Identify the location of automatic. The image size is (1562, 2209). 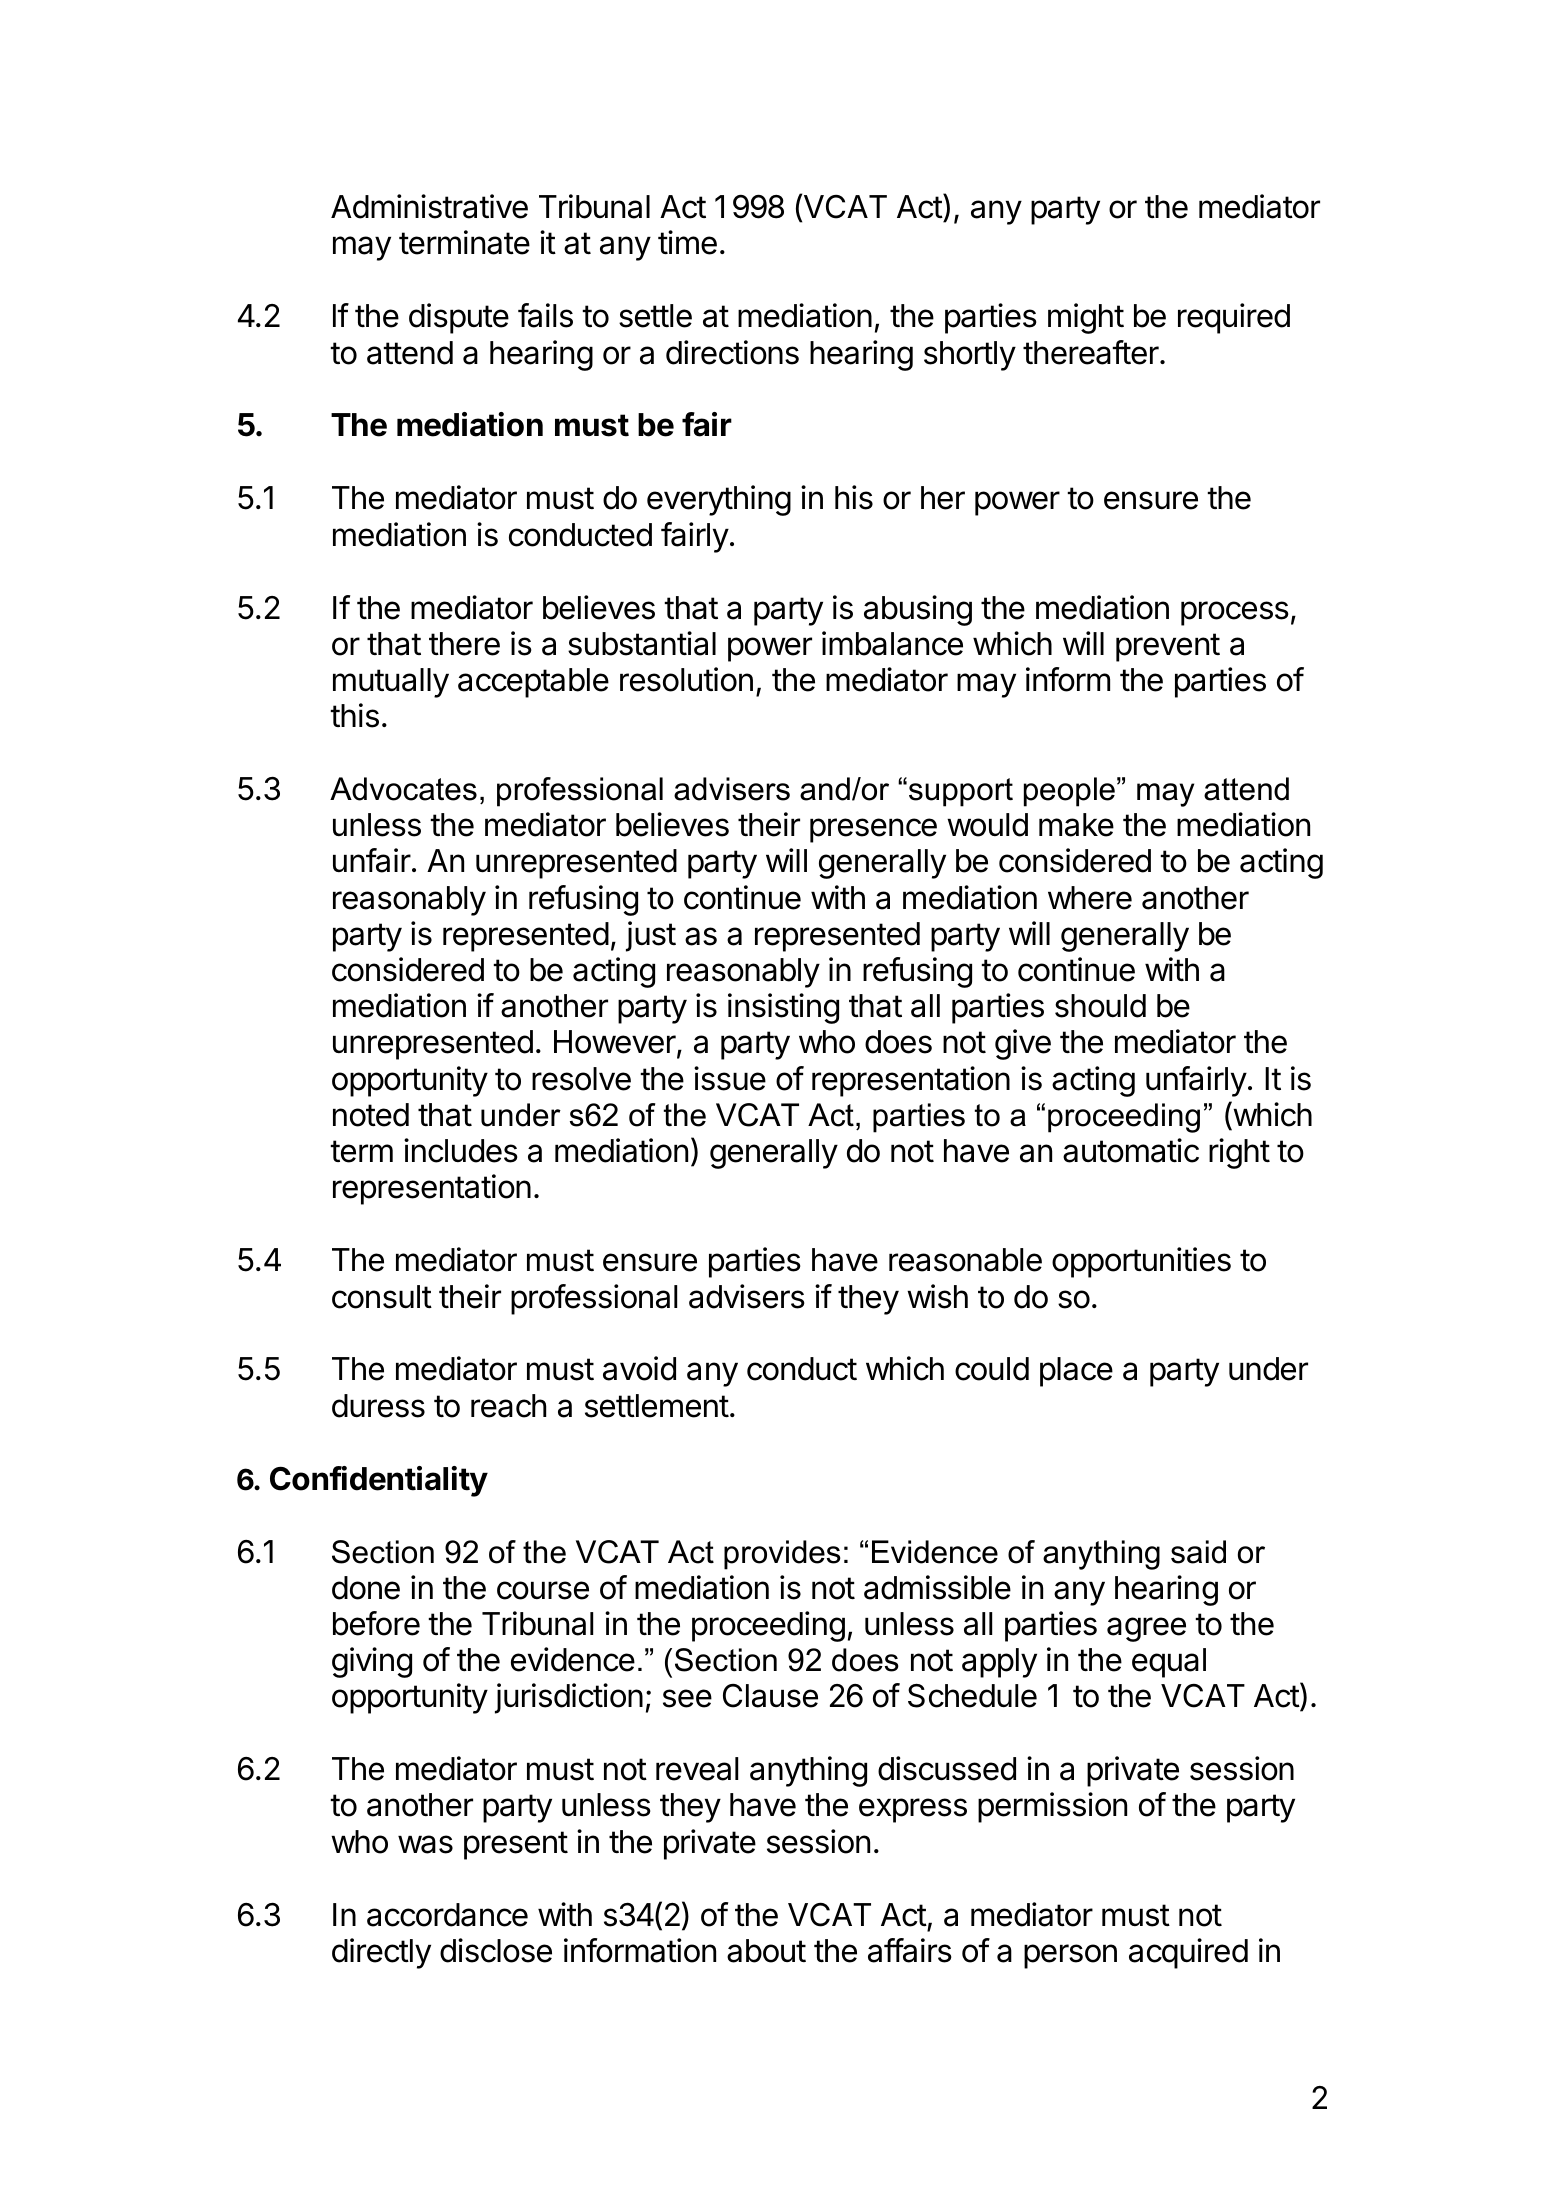
(1131, 1150).
